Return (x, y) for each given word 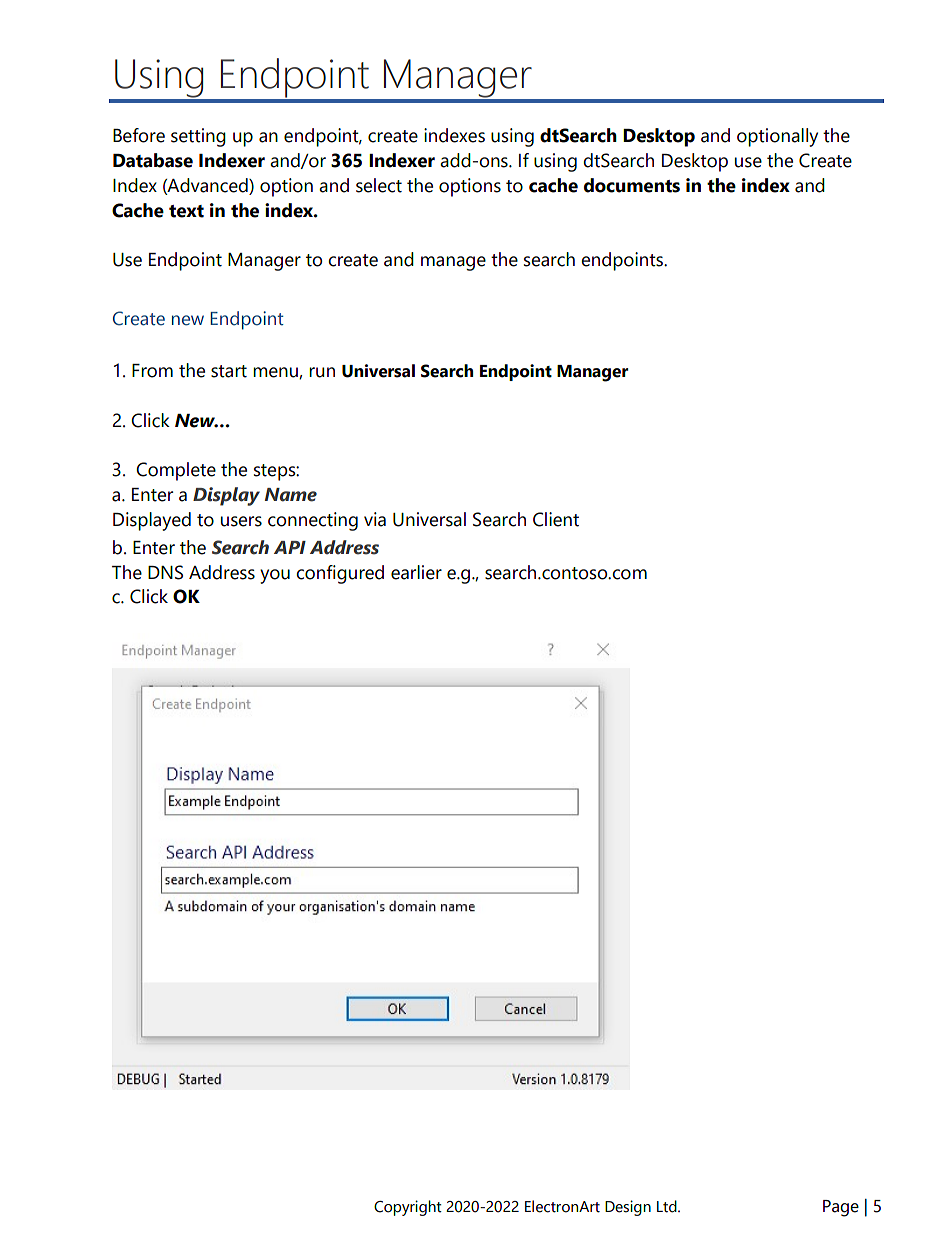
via (375, 519)
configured (340, 574)
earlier (416, 572)
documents (632, 185)
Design (628, 1208)
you (275, 576)
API (290, 547)
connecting (313, 521)
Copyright (408, 1208)
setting (198, 137)
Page (841, 1208)
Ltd (668, 1206)
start (229, 371)
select (379, 185)
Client (556, 519)
